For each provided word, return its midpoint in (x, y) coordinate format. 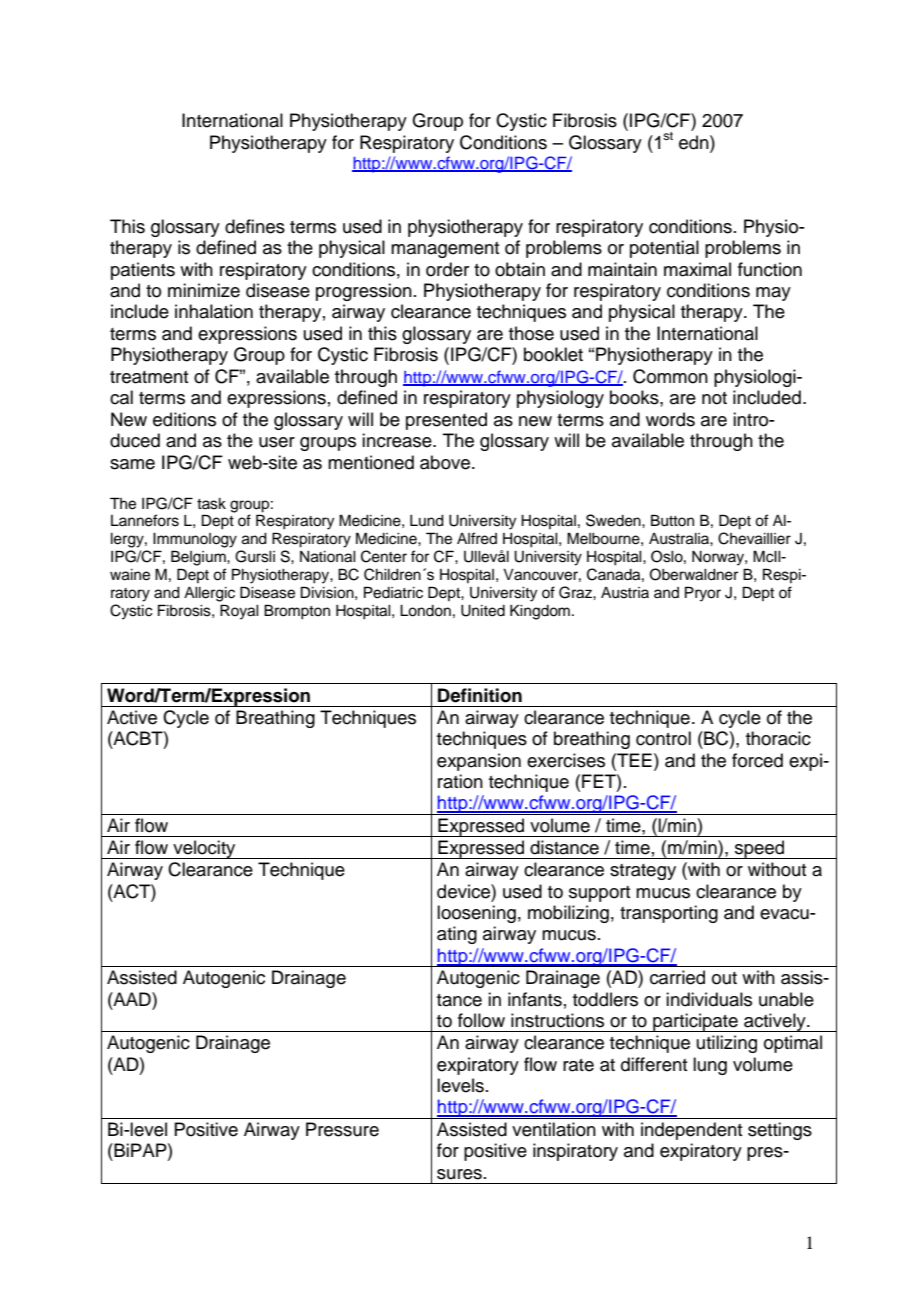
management (445, 250)
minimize (204, 290)
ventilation (554, 1129)
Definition (480, 695)
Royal (239, 612)
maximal (697, 269)
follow (481, 1020)
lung (710, 1066)
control (663, 738)
